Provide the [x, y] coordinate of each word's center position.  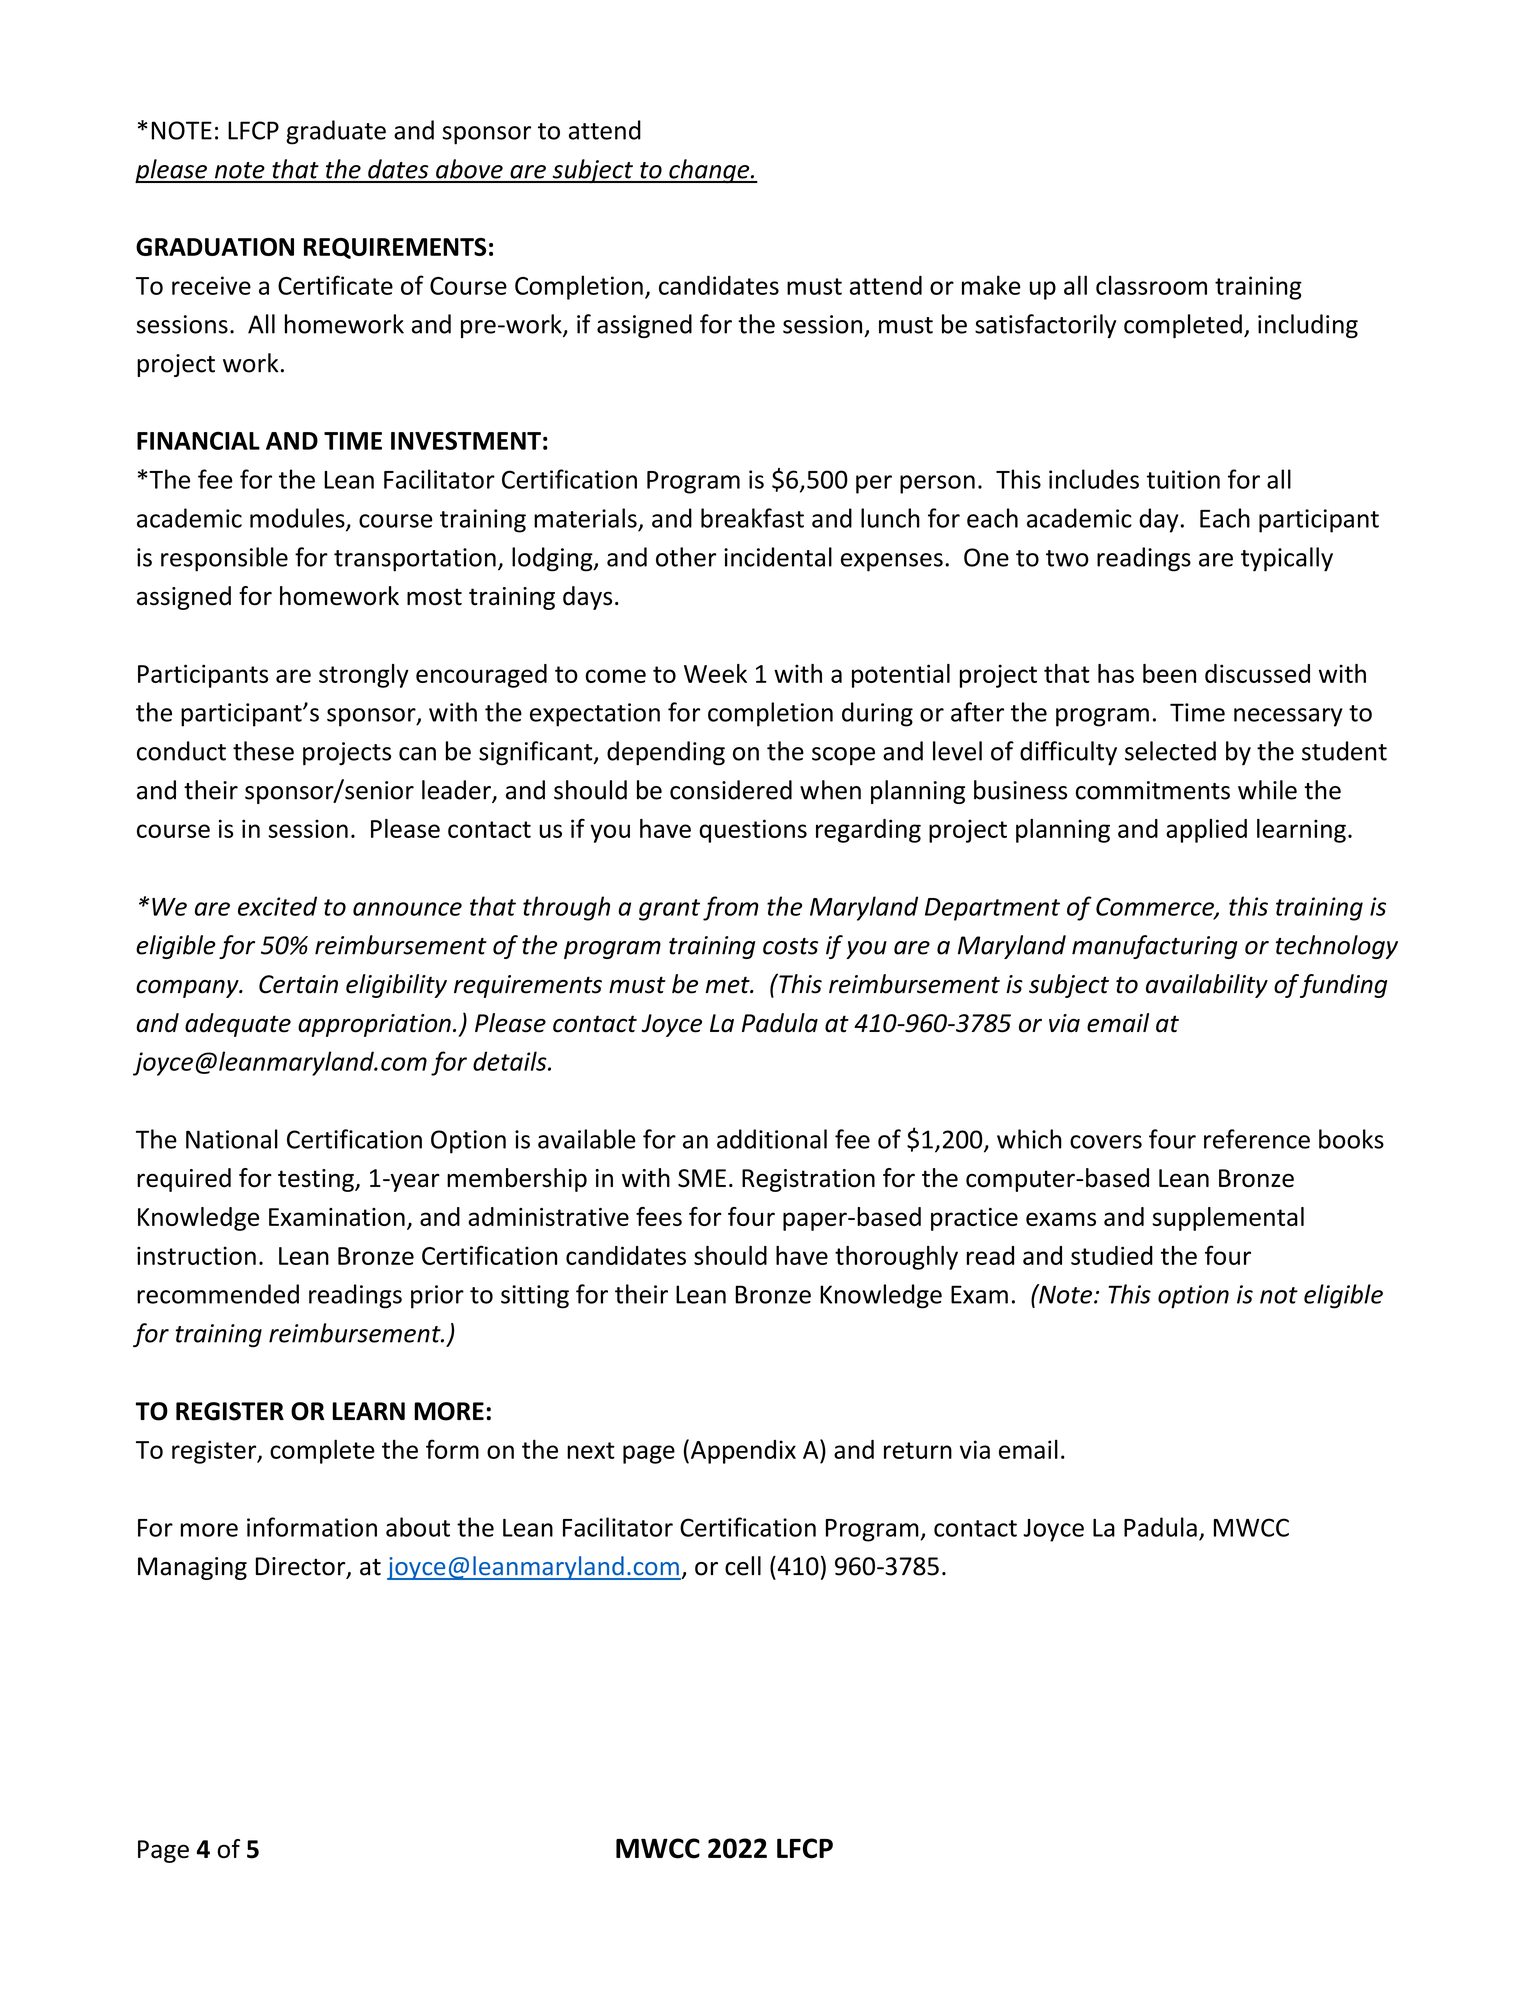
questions [753, 831]
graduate [336, 132]
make [991, 285]
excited [277, 906]
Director [302, 1567]
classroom [1151, 285]
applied [1206, 831]
